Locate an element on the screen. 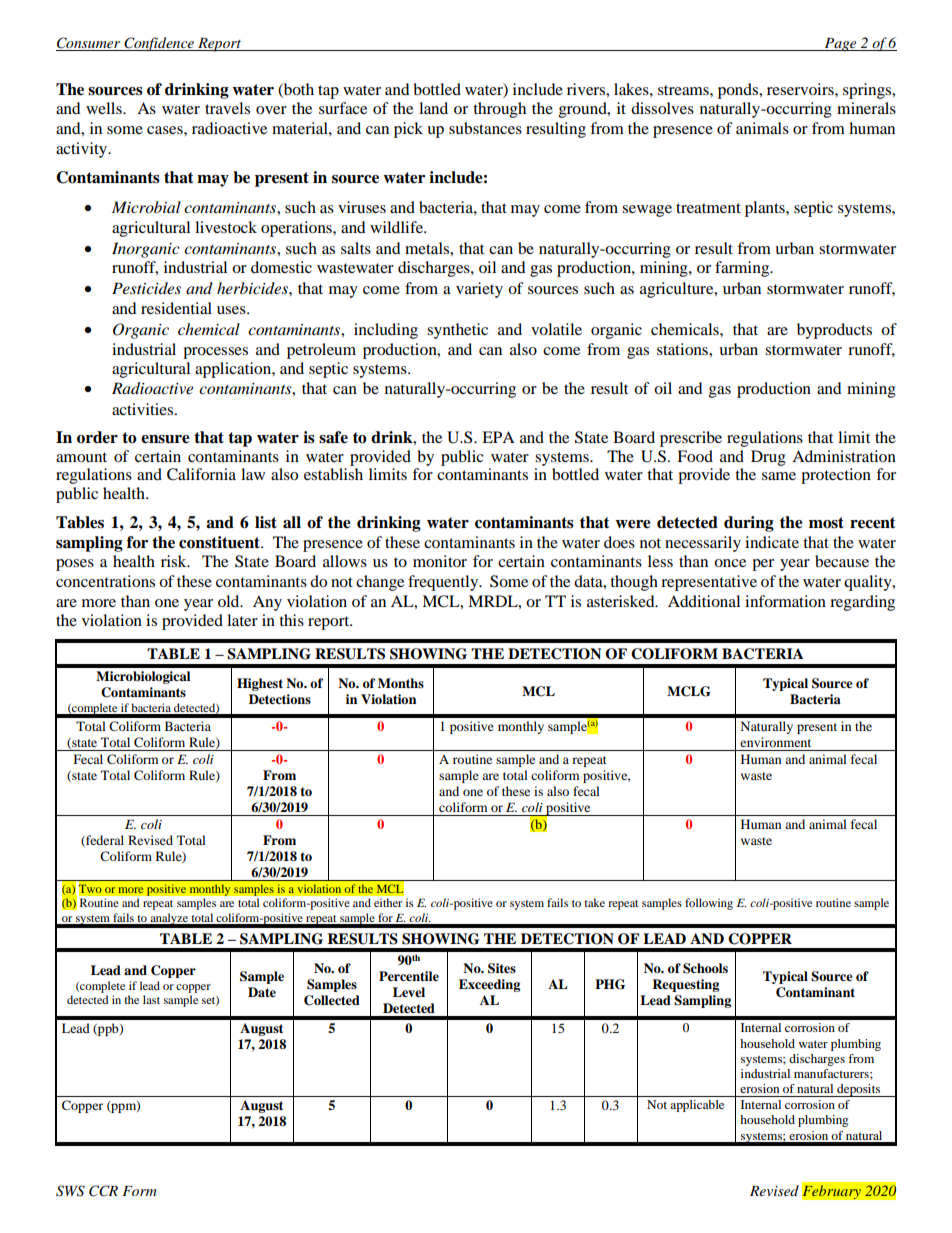 Image resolution: width=952 pixels, height=1233 pixels. frequently is located at coordinates (444, 583).
